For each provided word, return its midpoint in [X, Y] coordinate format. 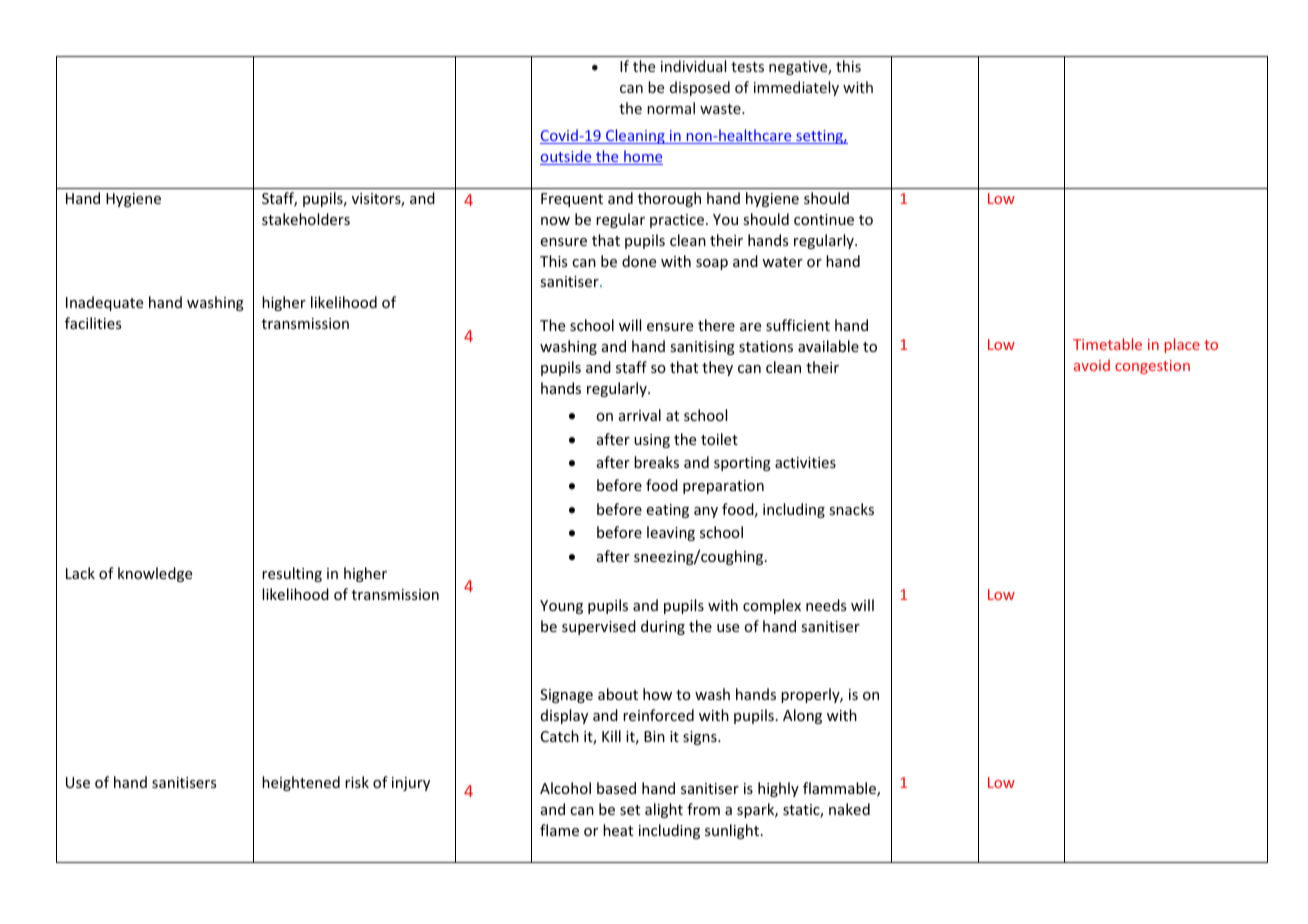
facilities [93, 323]
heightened [301, 783]
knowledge [155, 574]
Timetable [1107, 344]
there [716, 325]
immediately [796, 88]
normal [671, 108]
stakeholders [306, 219]
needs [826, 605]
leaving [671, 533]
